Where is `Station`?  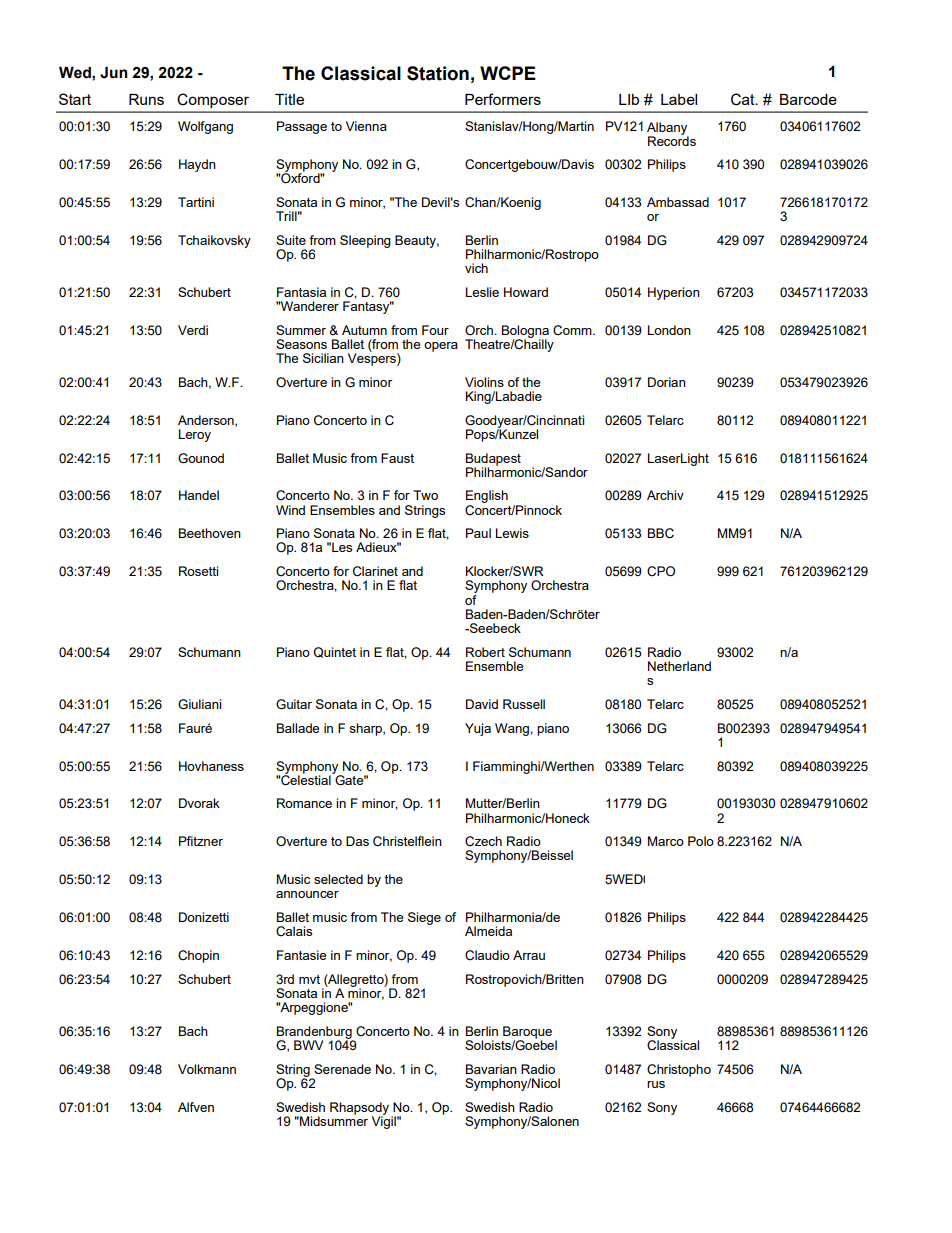
Station is located at coordinates (438, 73).
